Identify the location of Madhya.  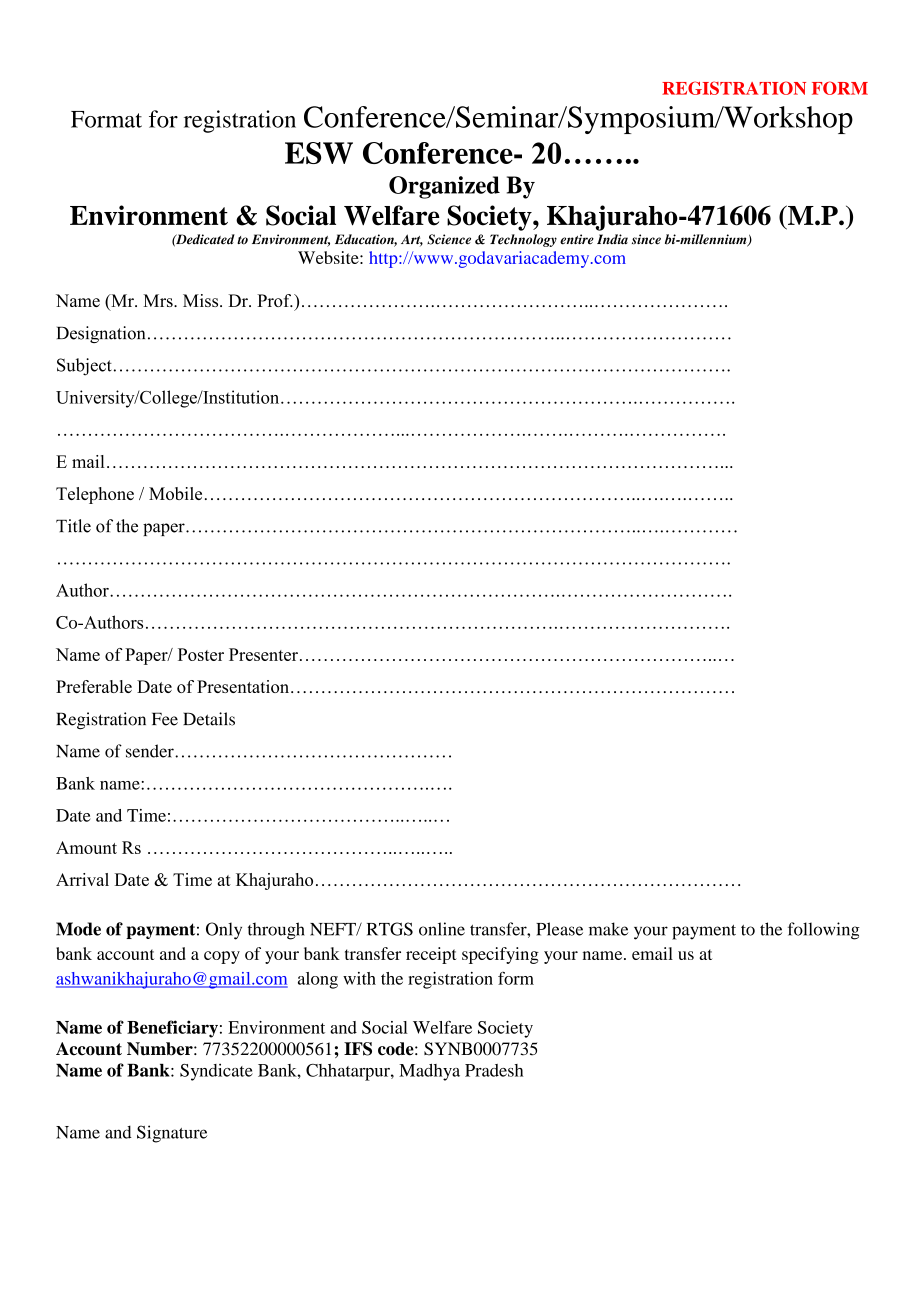
(429, 1072).
